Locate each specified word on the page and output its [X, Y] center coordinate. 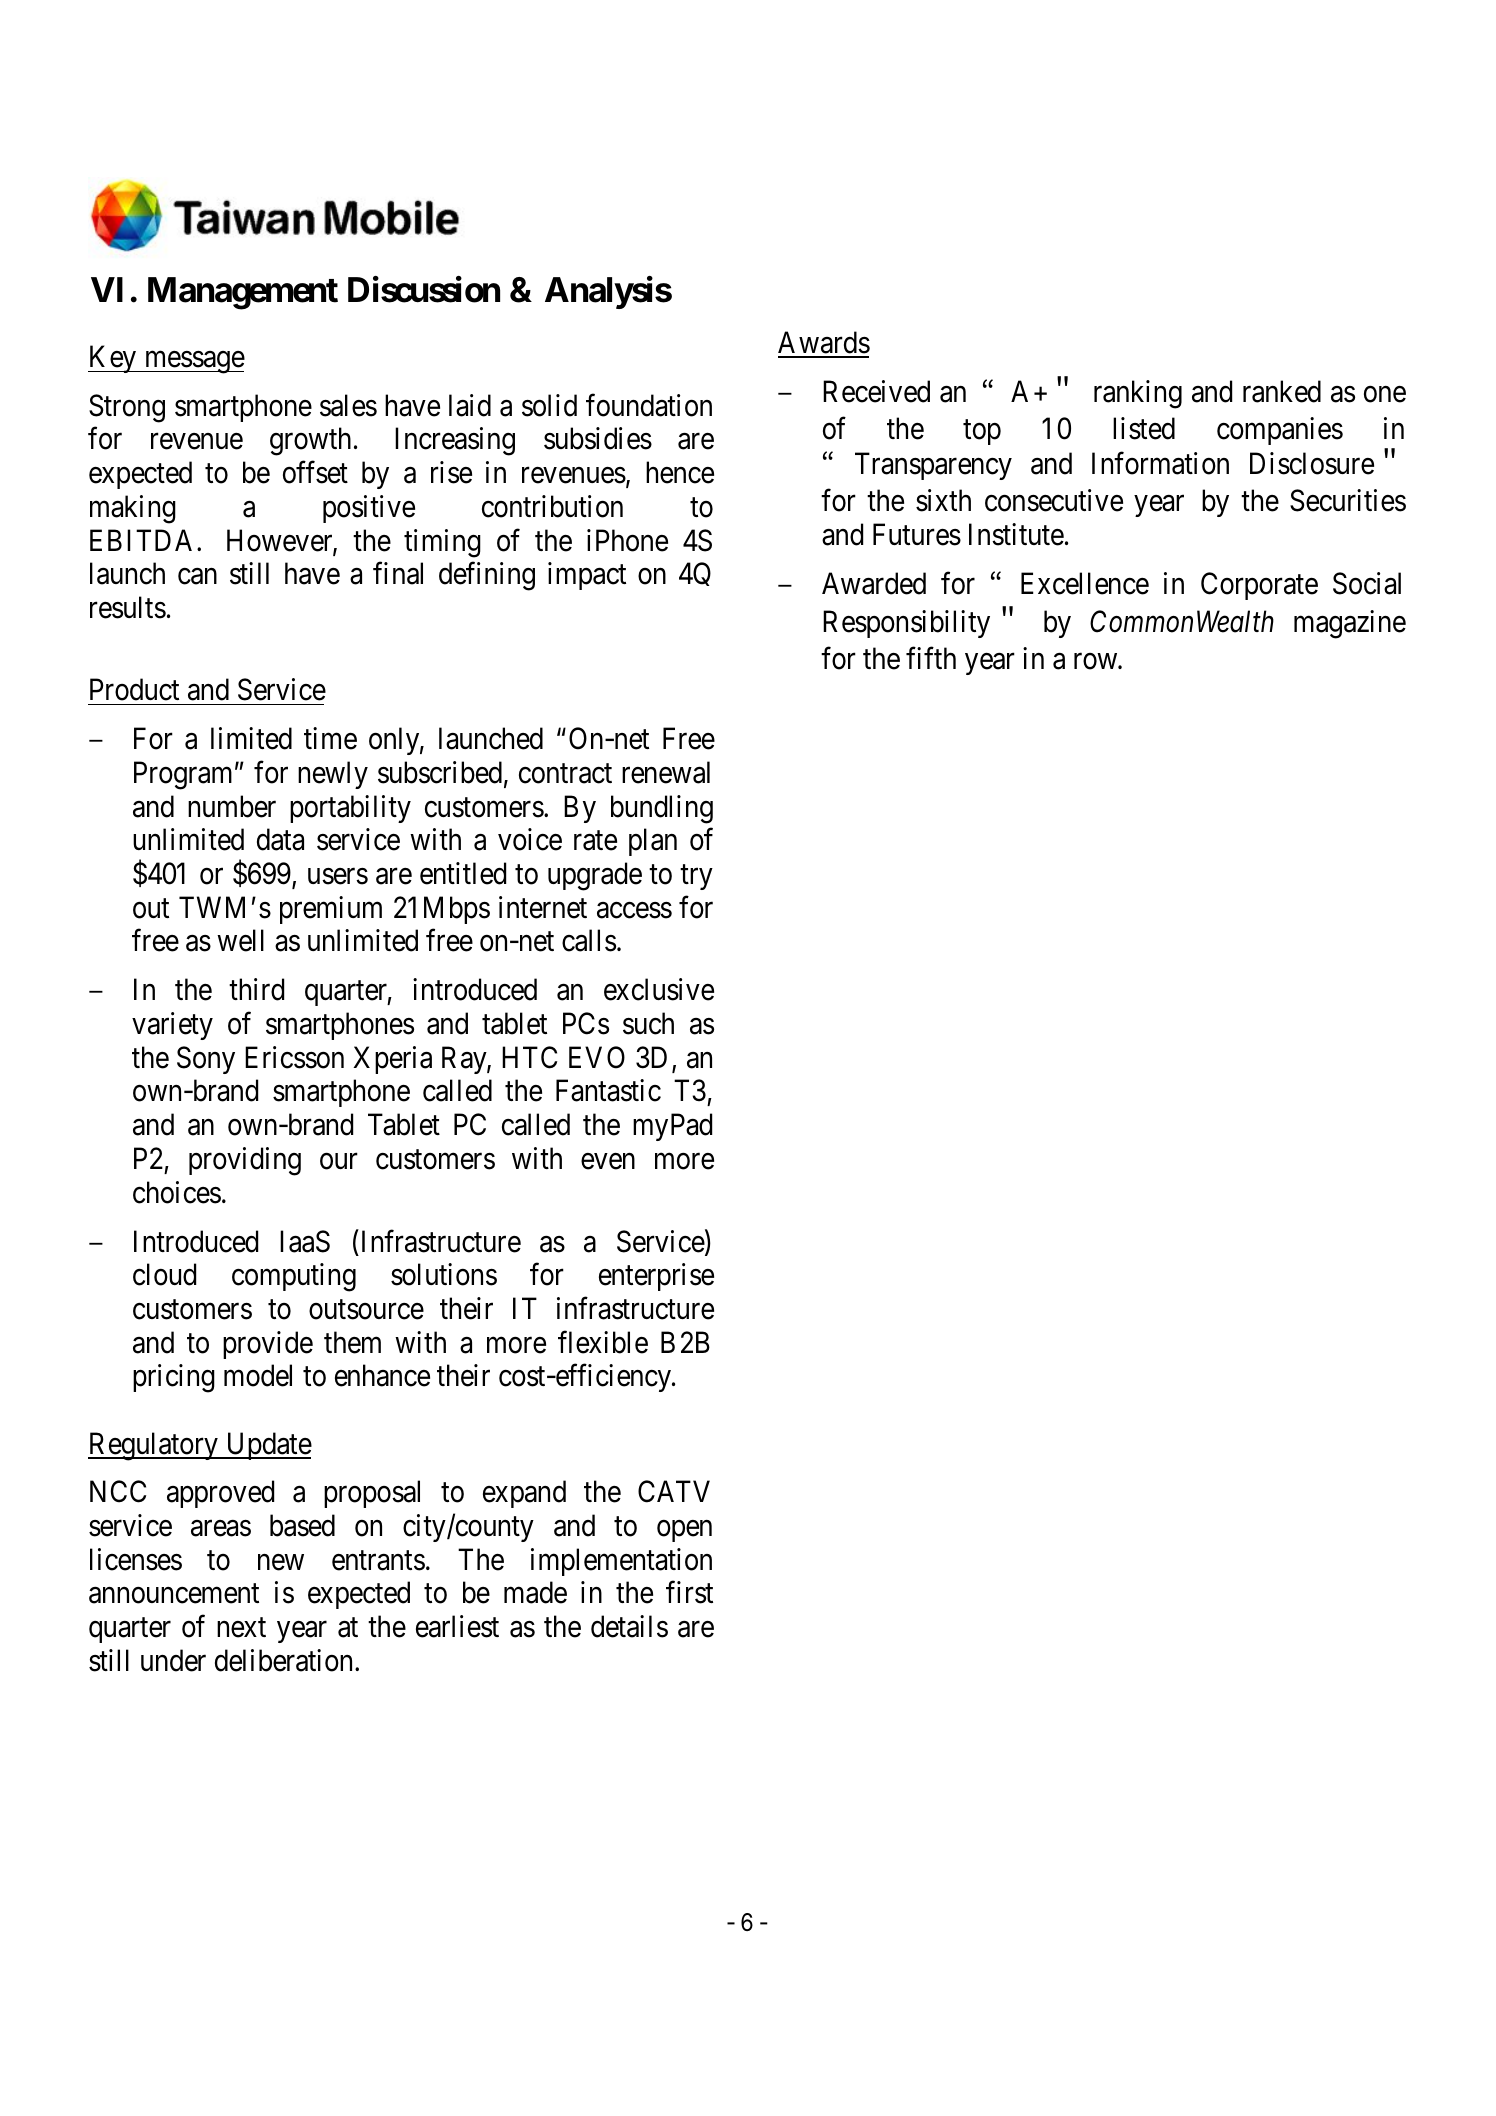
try [696, 877]
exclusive [659, 989]
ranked [1282, 391]
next [241, 1628]
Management [243, 293]
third [256, 989]
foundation [649, 405]
